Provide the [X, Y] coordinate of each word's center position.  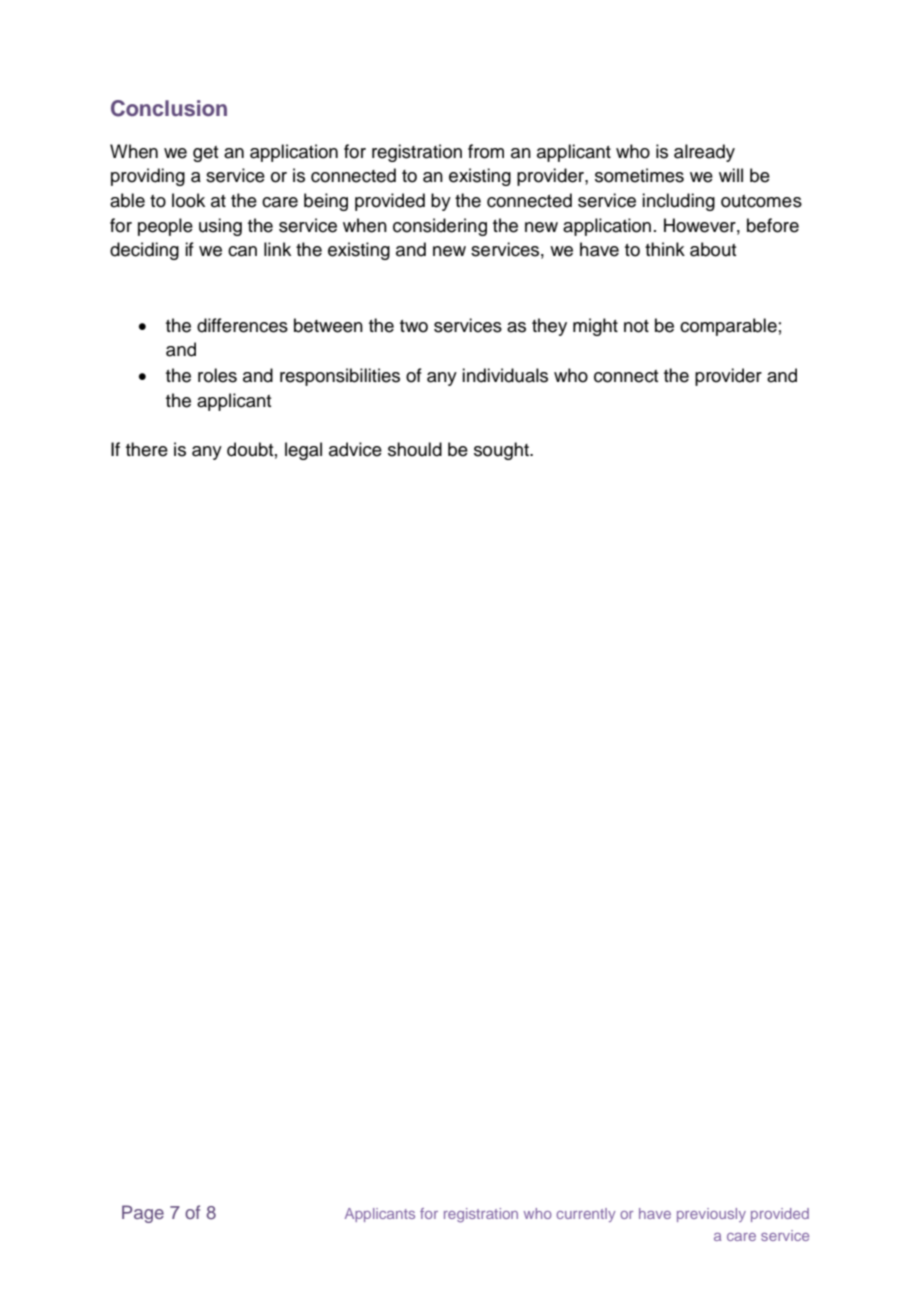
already [704, 153]
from [486, 151]
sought [502, 451]
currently [586, 1215]
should [415, 449]
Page [143, 1214]
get [205, 154]
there [147, 449]
